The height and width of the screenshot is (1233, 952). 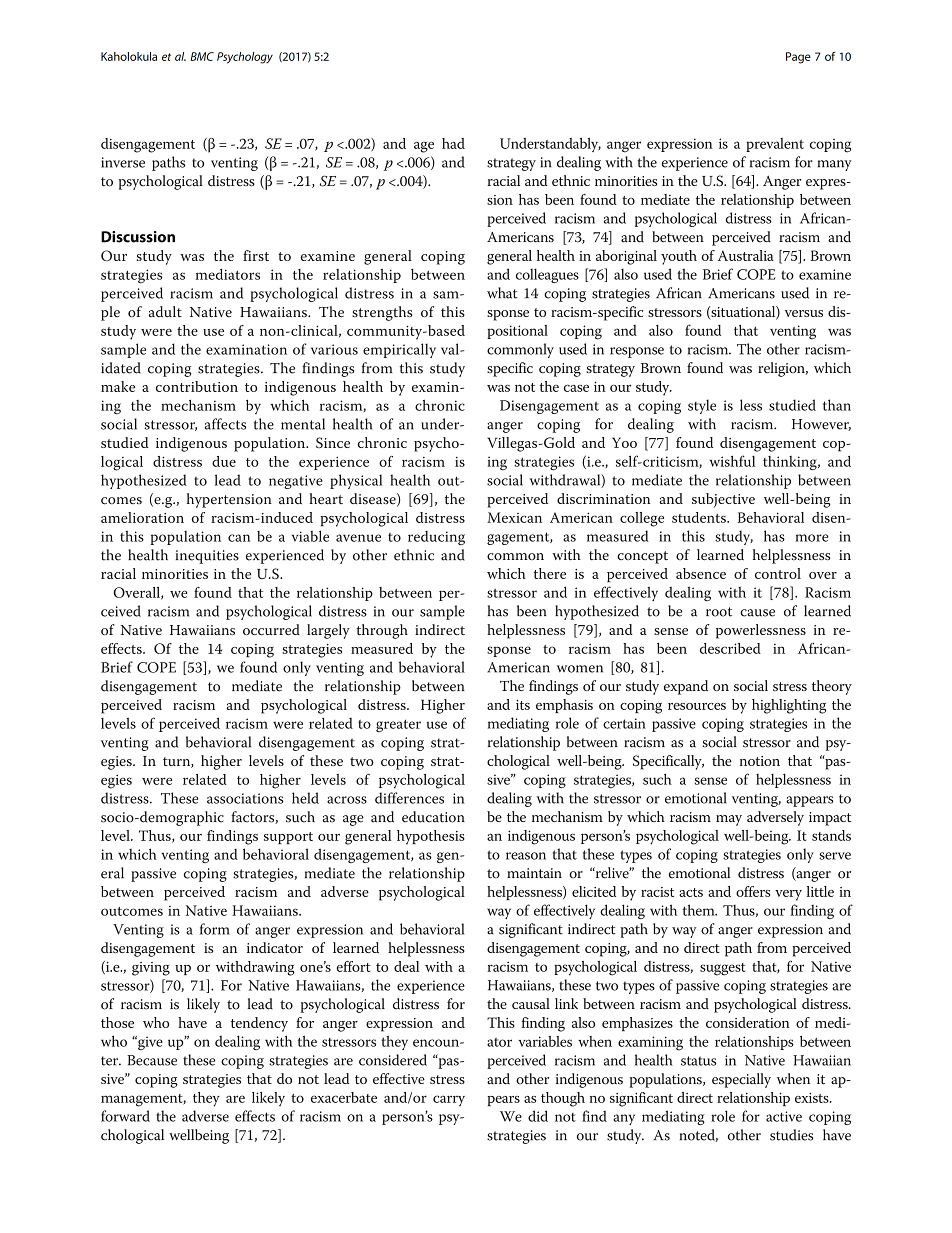 I want to click on affects, so click(x=225, y=424).
